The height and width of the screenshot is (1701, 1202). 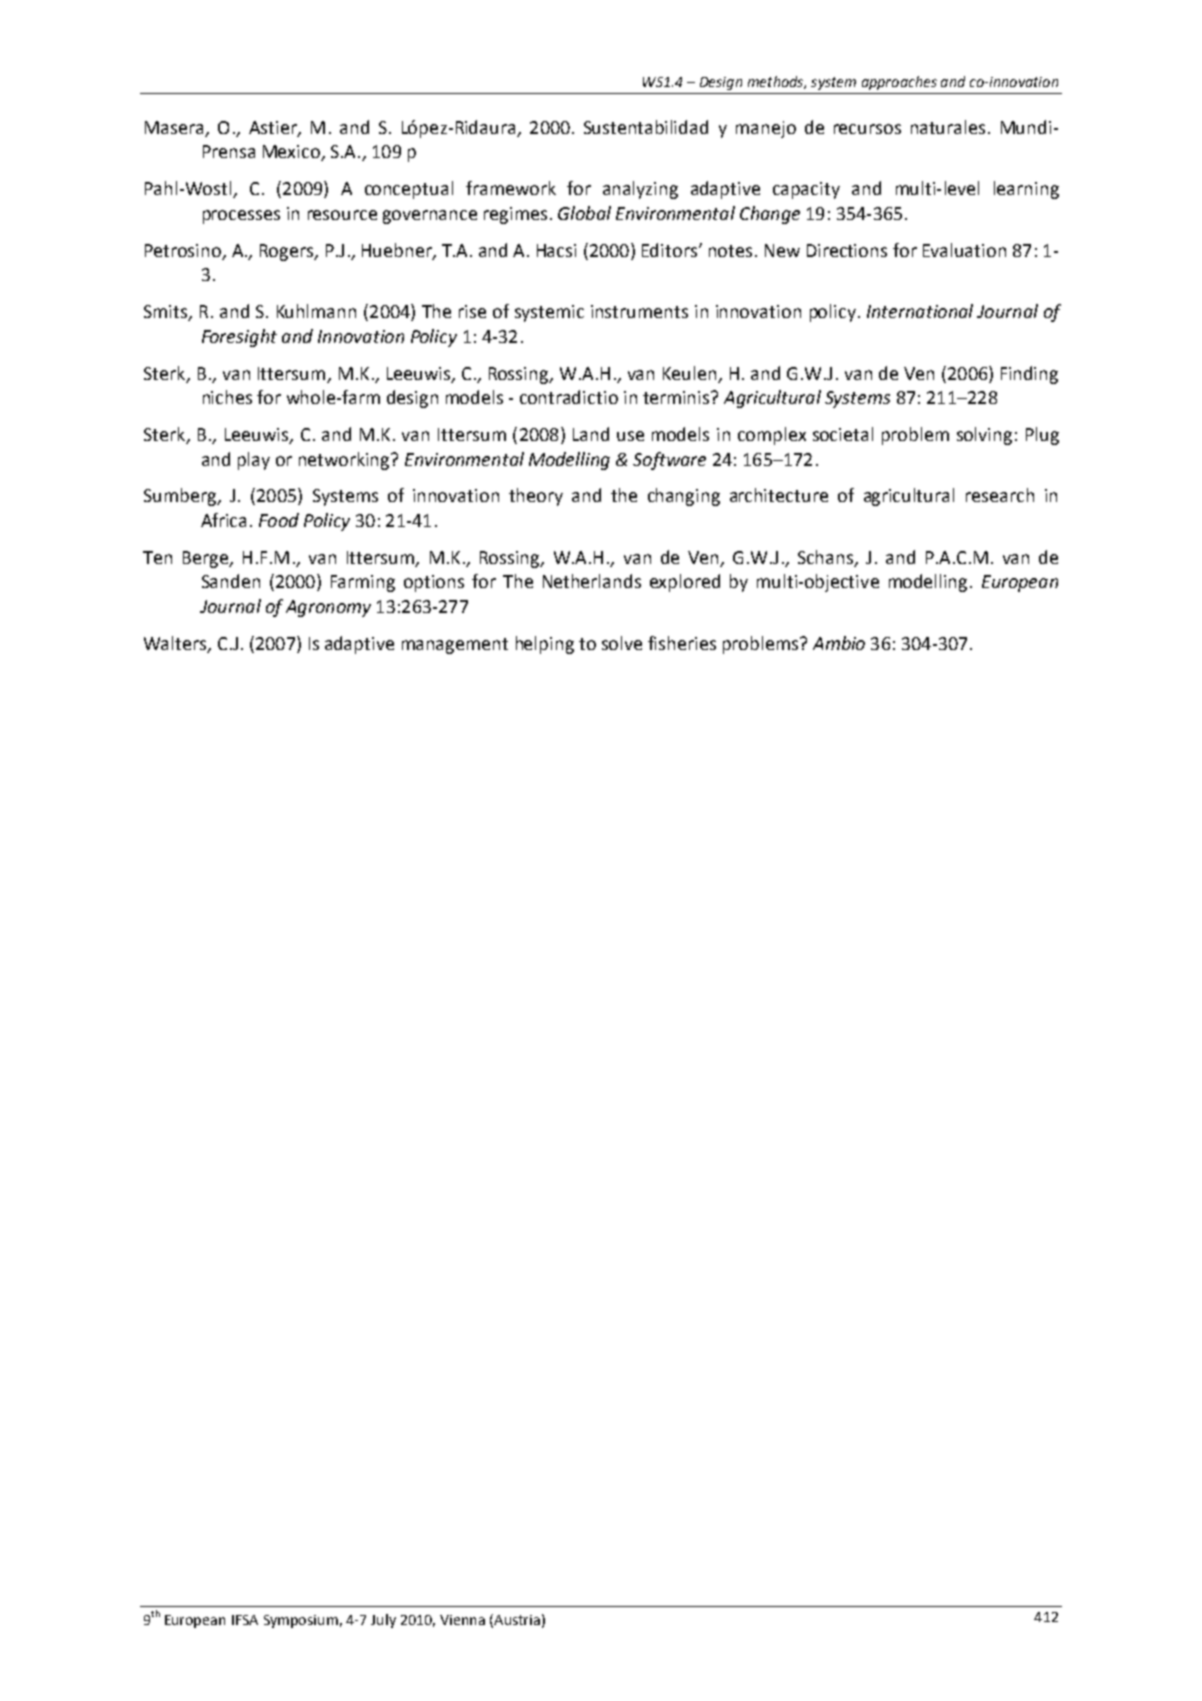 I want to click on Symposium, so click(x=301, y=1621).
